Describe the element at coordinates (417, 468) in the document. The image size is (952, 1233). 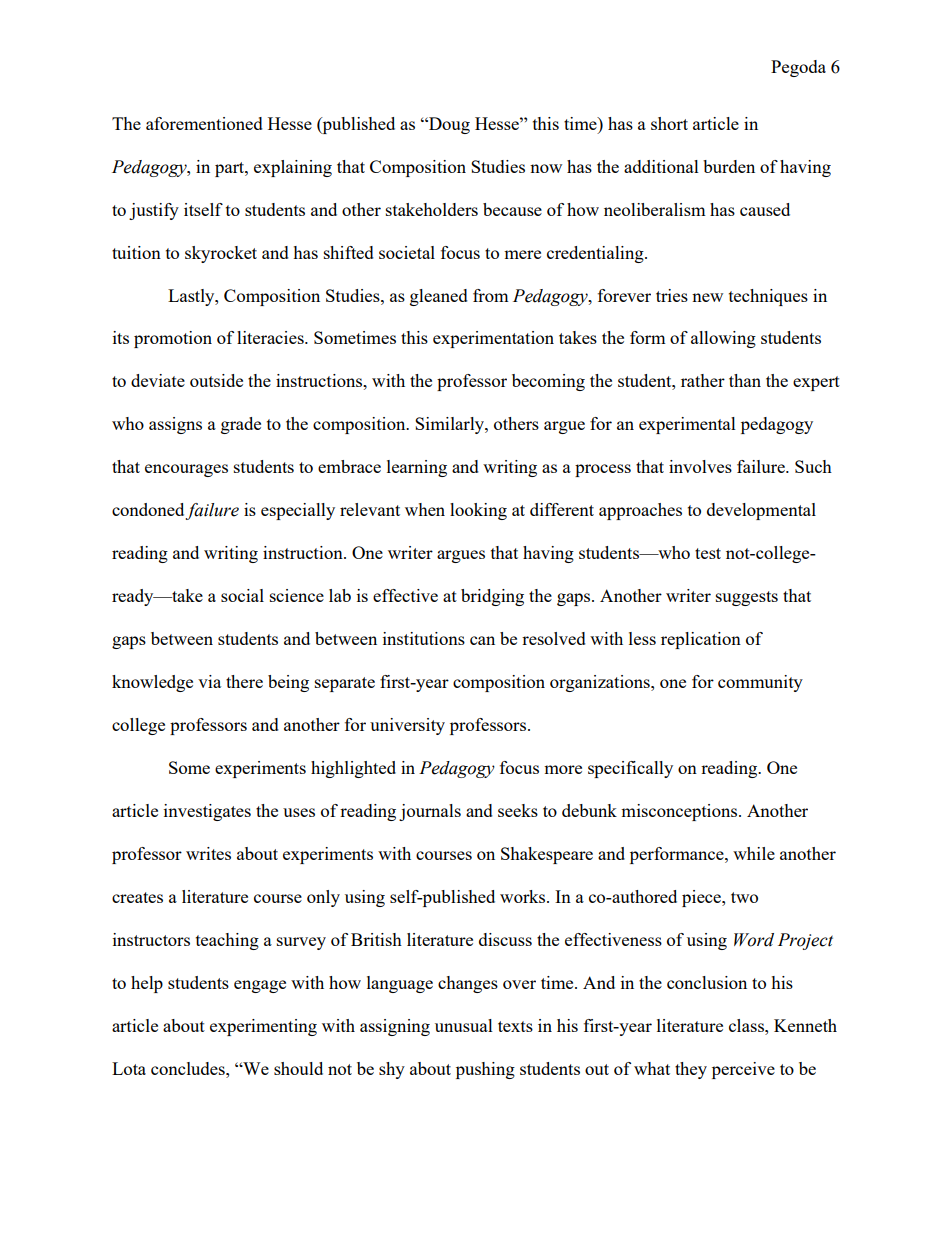
I see `learning` at that location.
